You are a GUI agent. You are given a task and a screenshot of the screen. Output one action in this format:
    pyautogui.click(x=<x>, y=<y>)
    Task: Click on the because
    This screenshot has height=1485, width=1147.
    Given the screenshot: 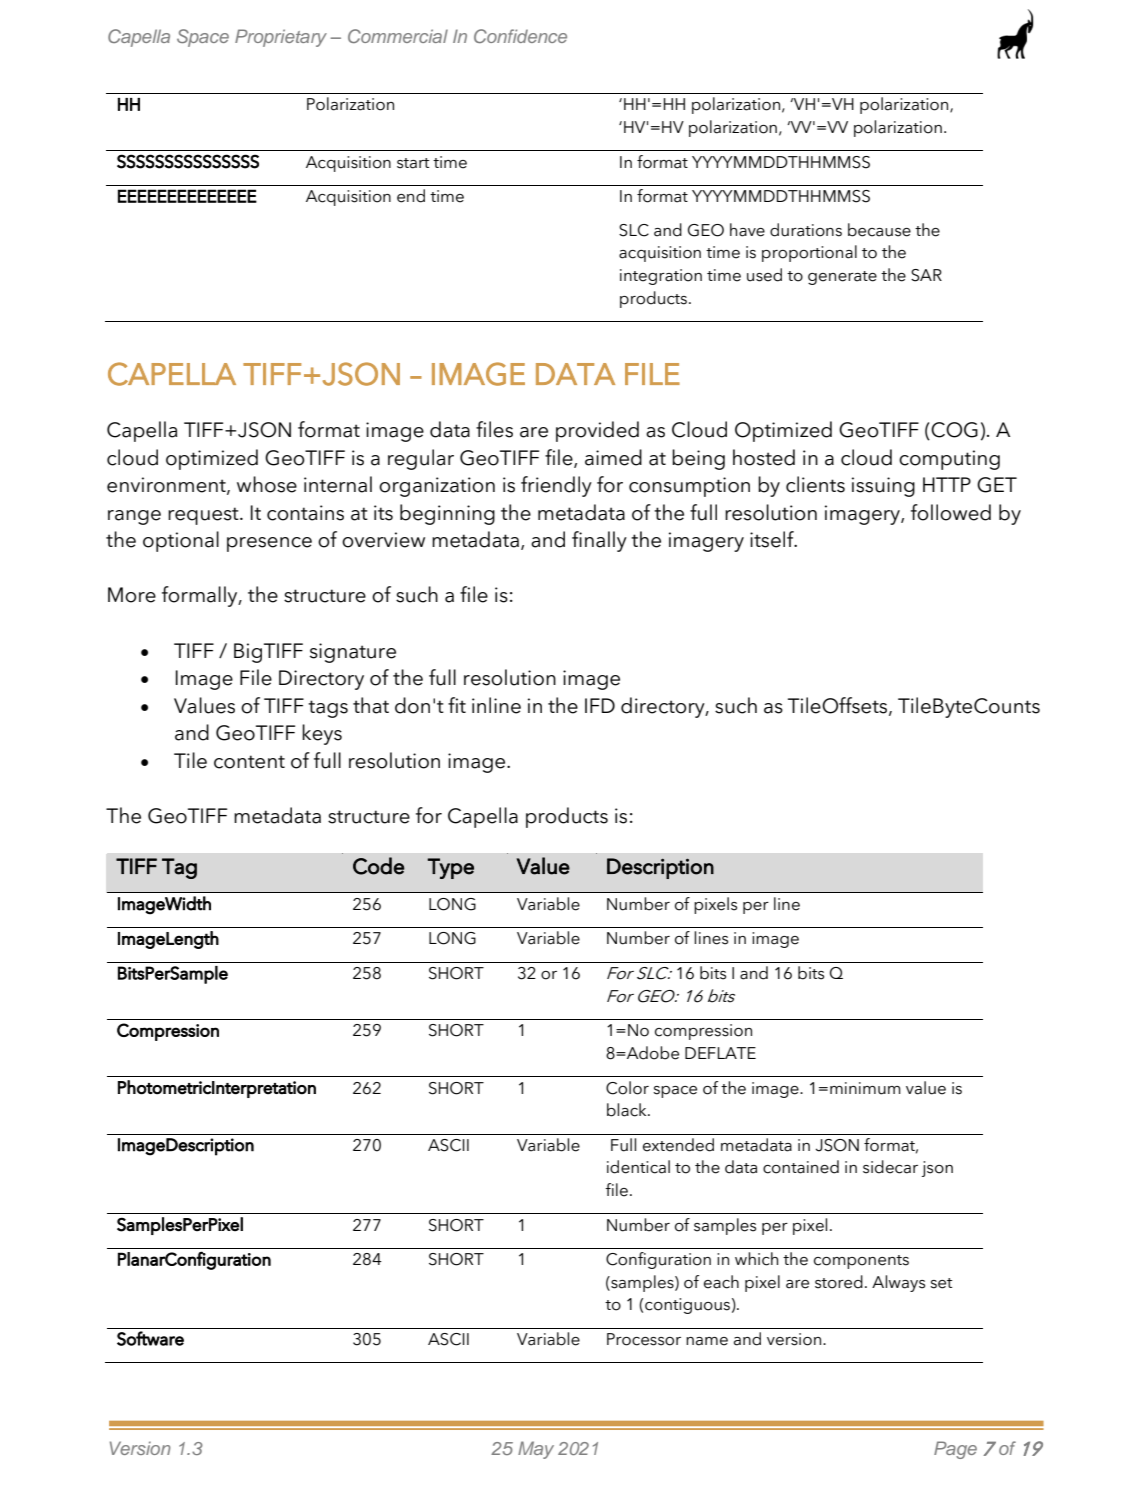 What is the action you would take?
    pyautogui.click(x=879, y=230)
